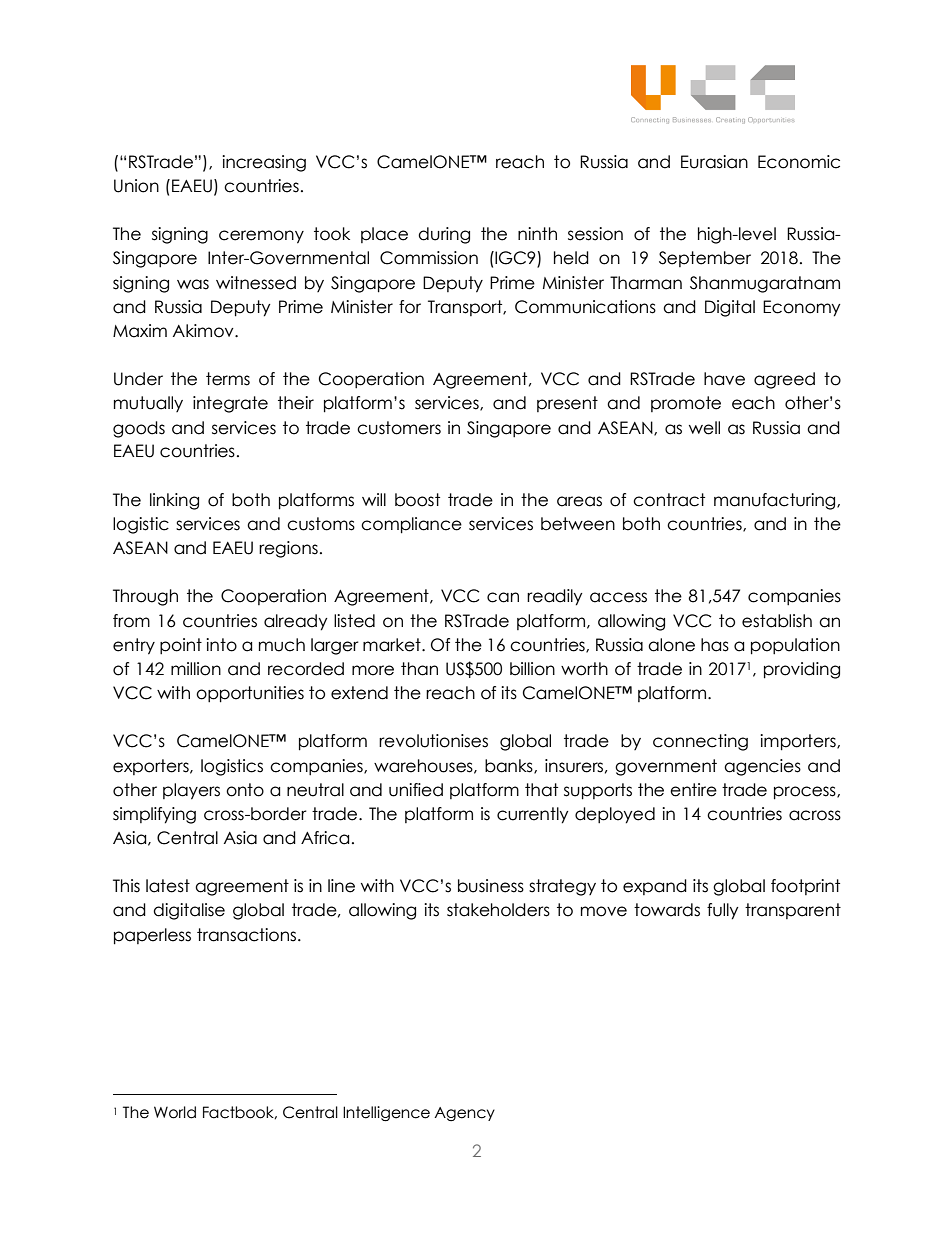 The width and height of the document is (952, 1233). What do you see at coordinates (250, 694) in the document?
I see `opportunities` at bounding box center [250, 694].
